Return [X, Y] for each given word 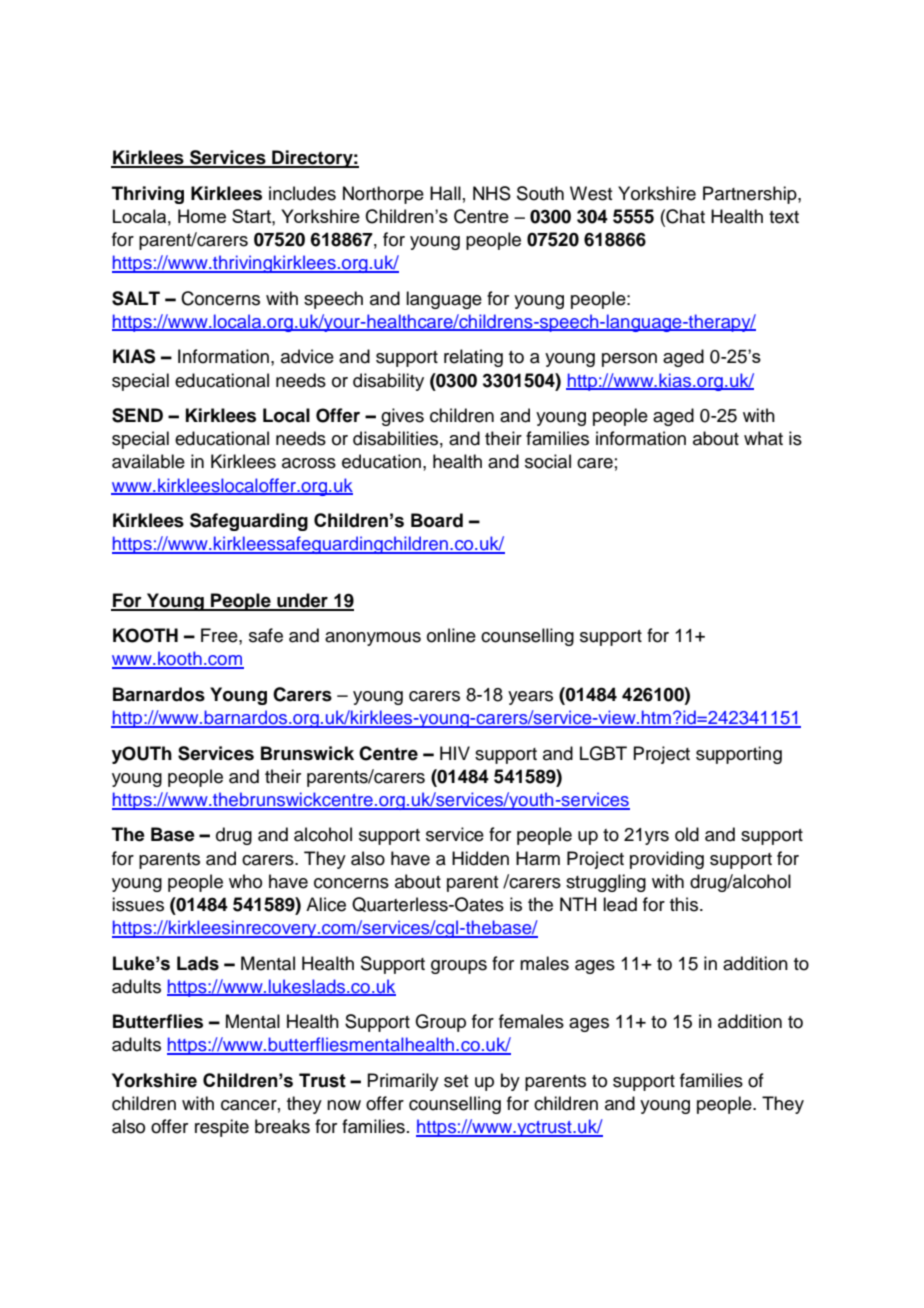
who [245, 881]
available [148, 461]
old [687, 834]
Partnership [751, 195]
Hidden [480, 858]
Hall [445, 193]
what [763, 438]
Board [437, 520]
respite [222, 1128]
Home [202, 216]
